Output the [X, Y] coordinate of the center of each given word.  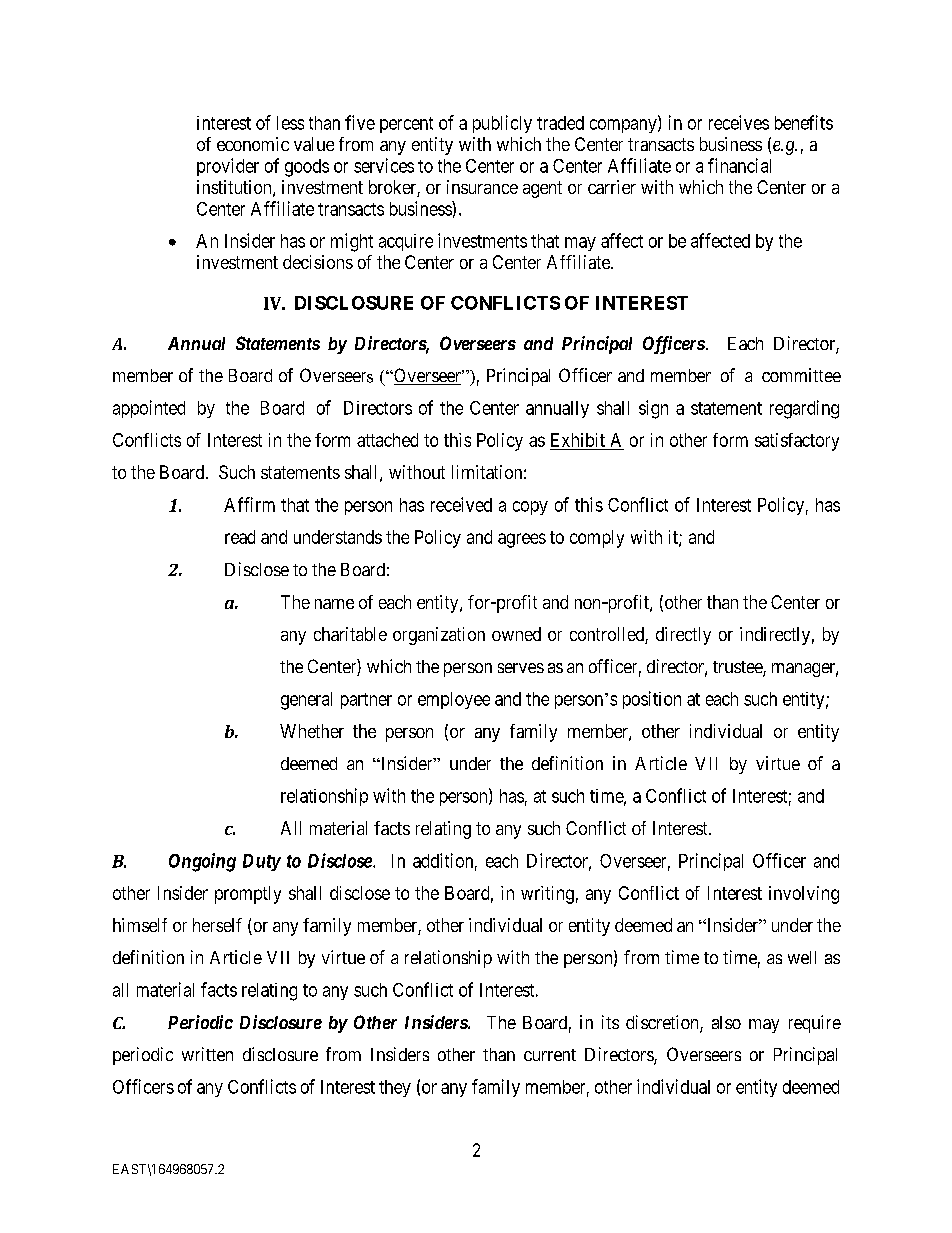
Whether [312, 731]
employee [454, 700]
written [207, 1054]
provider [228, 167]
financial [739, 165]
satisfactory [797, 442]
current [550, 1055]
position [652, 700]
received [461, 504]
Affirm [249, 504]
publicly [502, 124]
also [726, 1022]
